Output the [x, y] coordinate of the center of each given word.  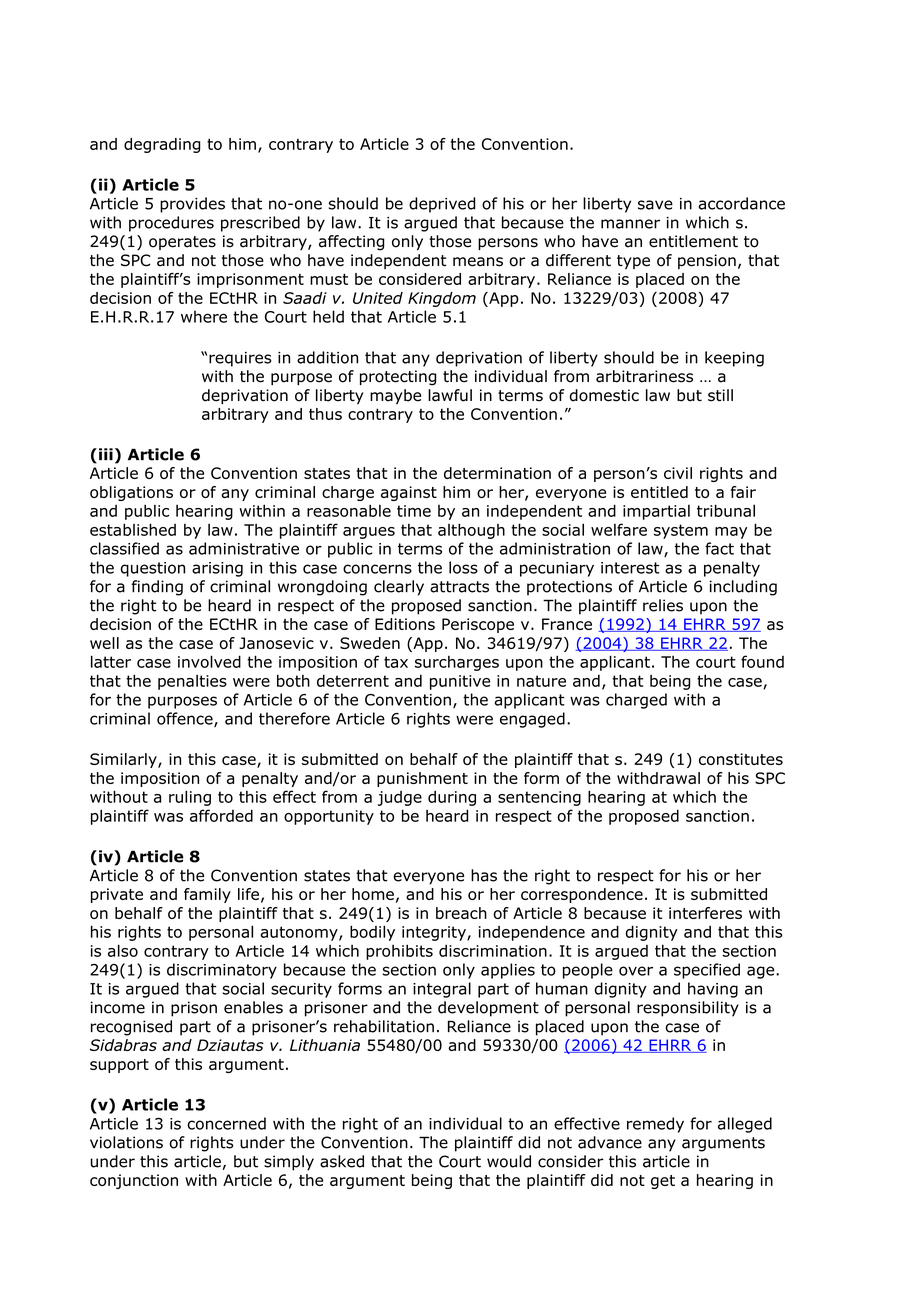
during [452, 798]
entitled [659, 492]
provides [192, 205]
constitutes [741, 759]
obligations [131, 493]
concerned [226, 1123]
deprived [442, 205]
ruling [190, 798]
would [509, 1161]
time [414, 511]
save [655, 205]
